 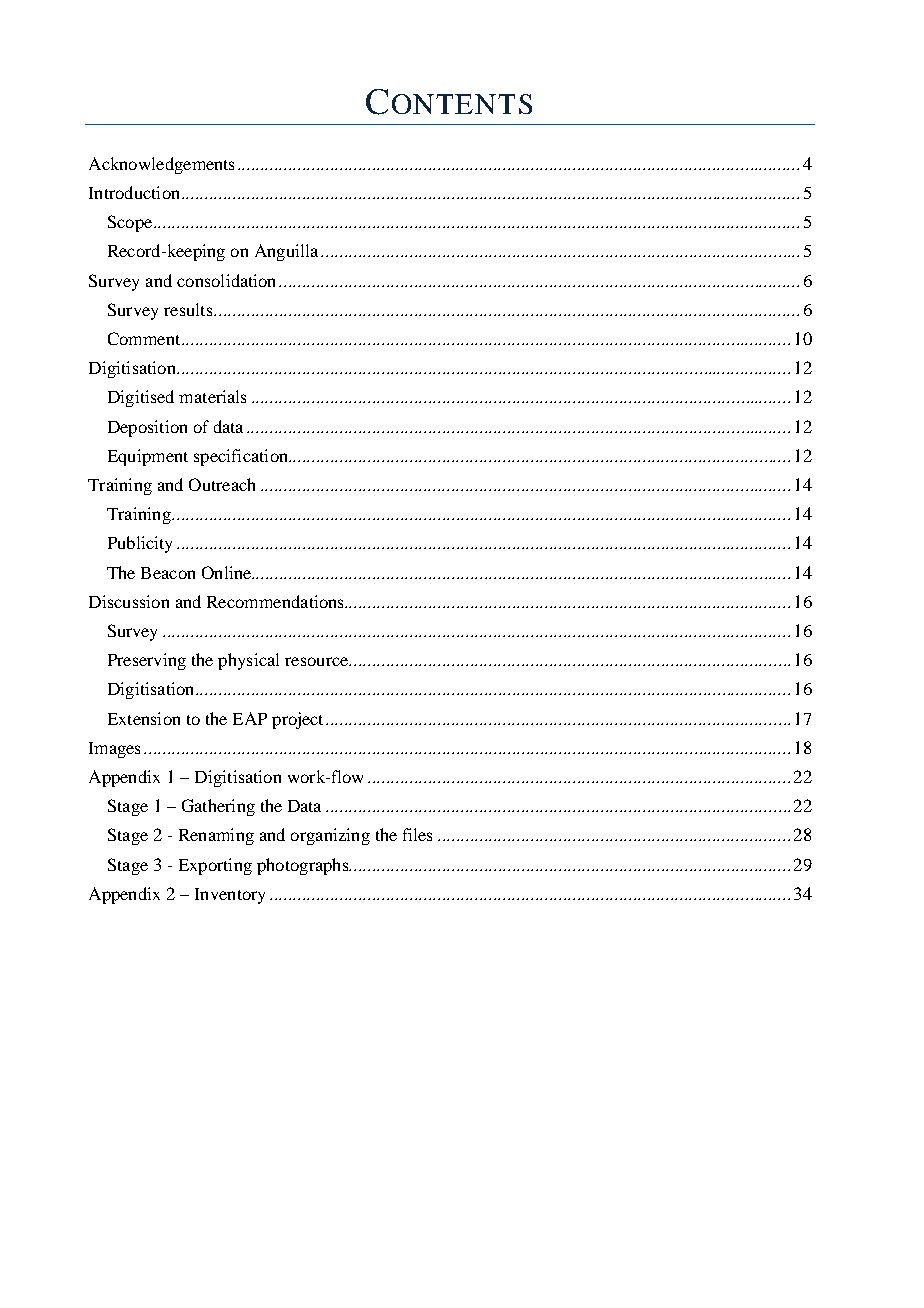 I want to click on Digitised, so click(x=141, y=398).
